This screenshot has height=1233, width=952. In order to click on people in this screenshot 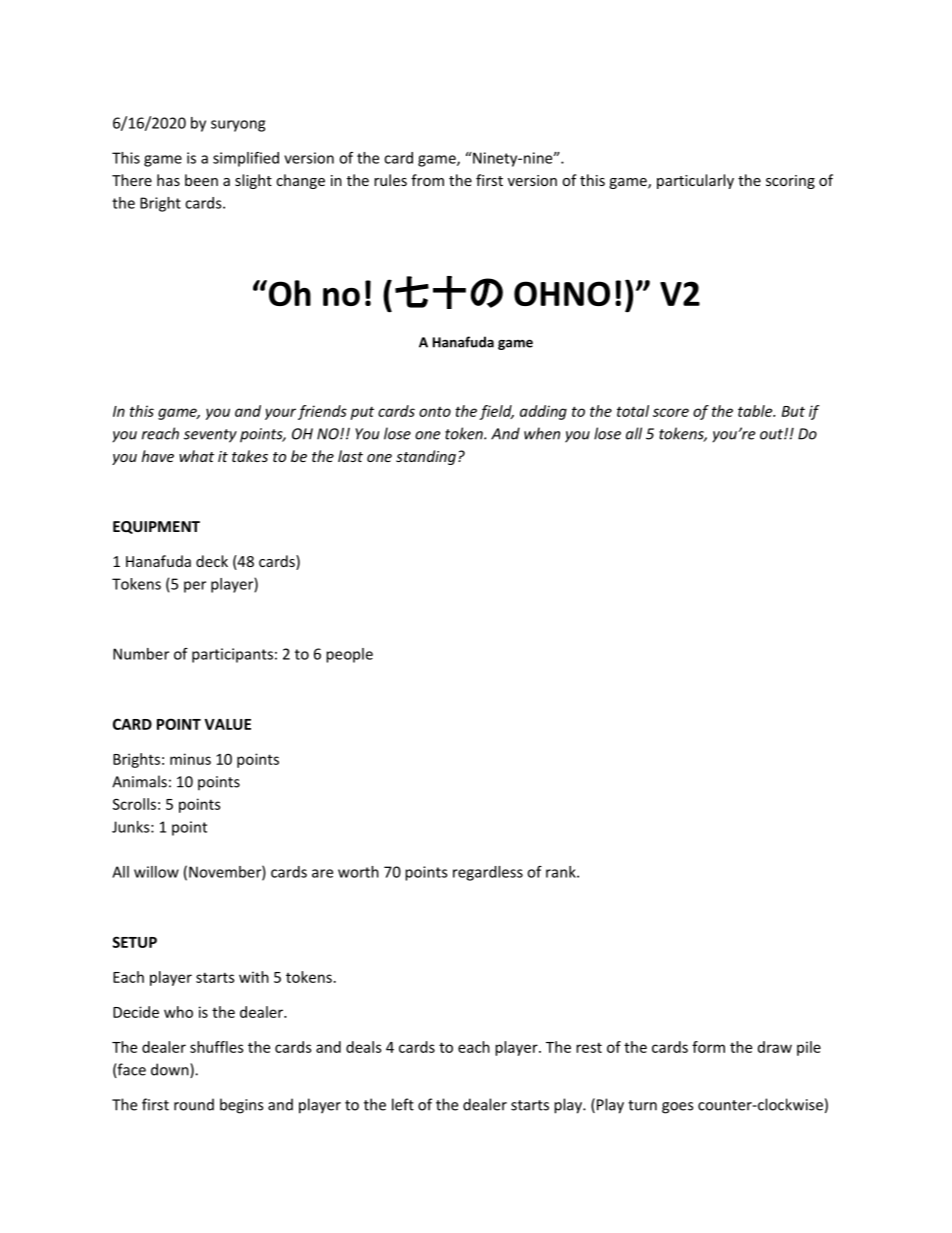, I will do `click(349, 655)`.
